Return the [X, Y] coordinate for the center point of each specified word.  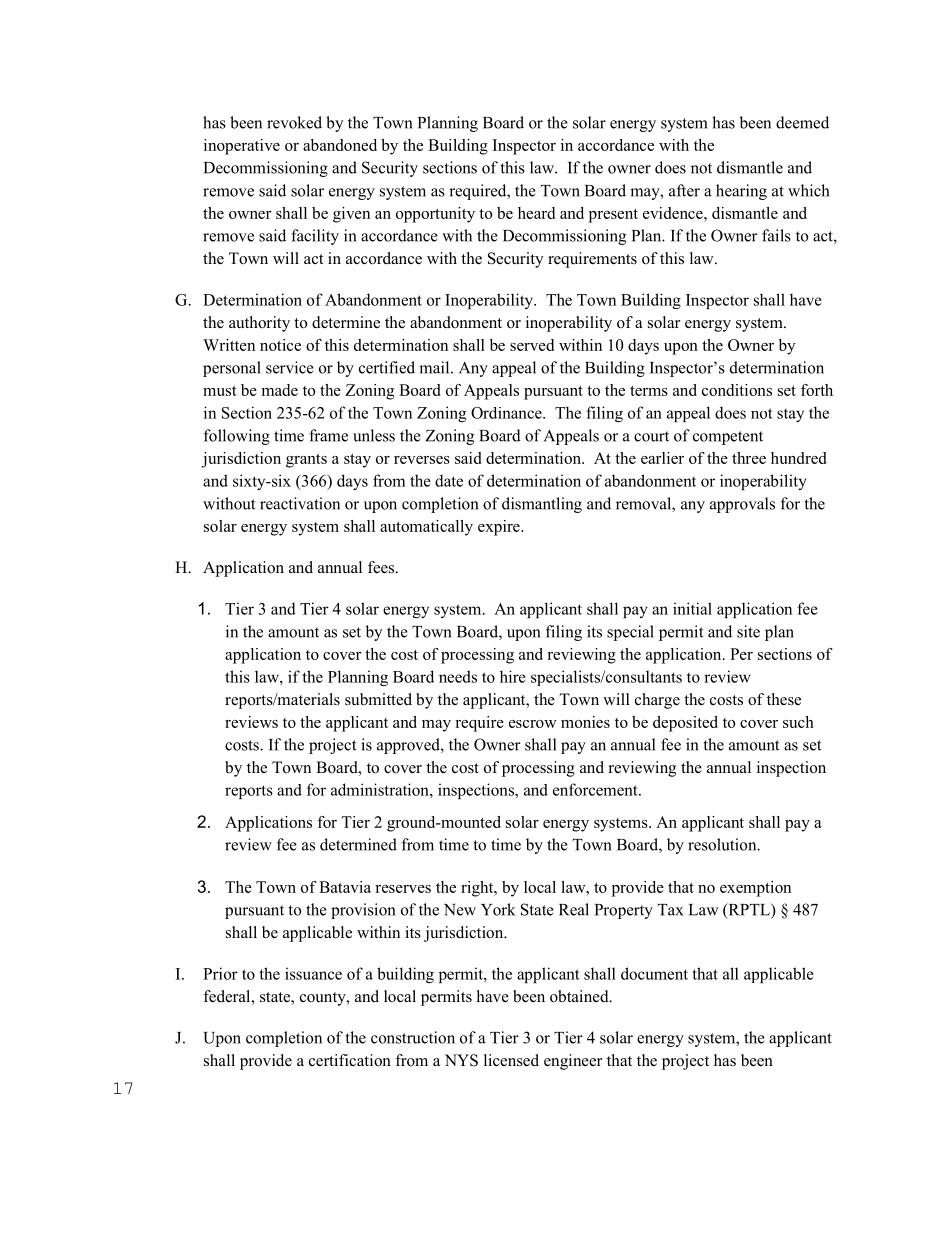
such [798, 722]
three [749, 458]
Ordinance [507, 413]
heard [536, 213]
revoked [294, 122]
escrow [533, 724]
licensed [511, 1060]
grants [306, 461]
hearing [741, 192]
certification [350, 1060]
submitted [378, 699]
